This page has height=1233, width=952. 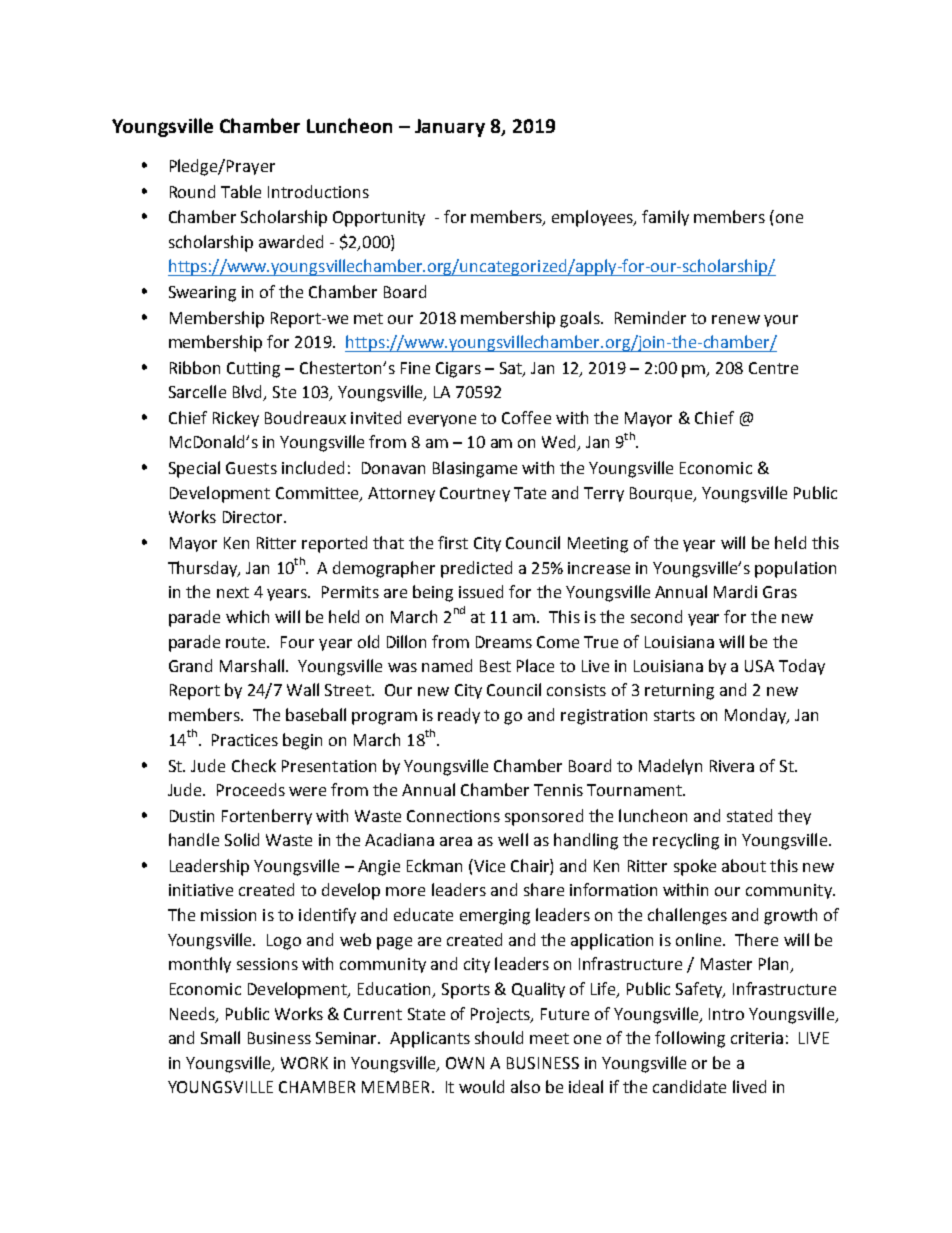 I want to click on which, so click(x=247, y=616).
